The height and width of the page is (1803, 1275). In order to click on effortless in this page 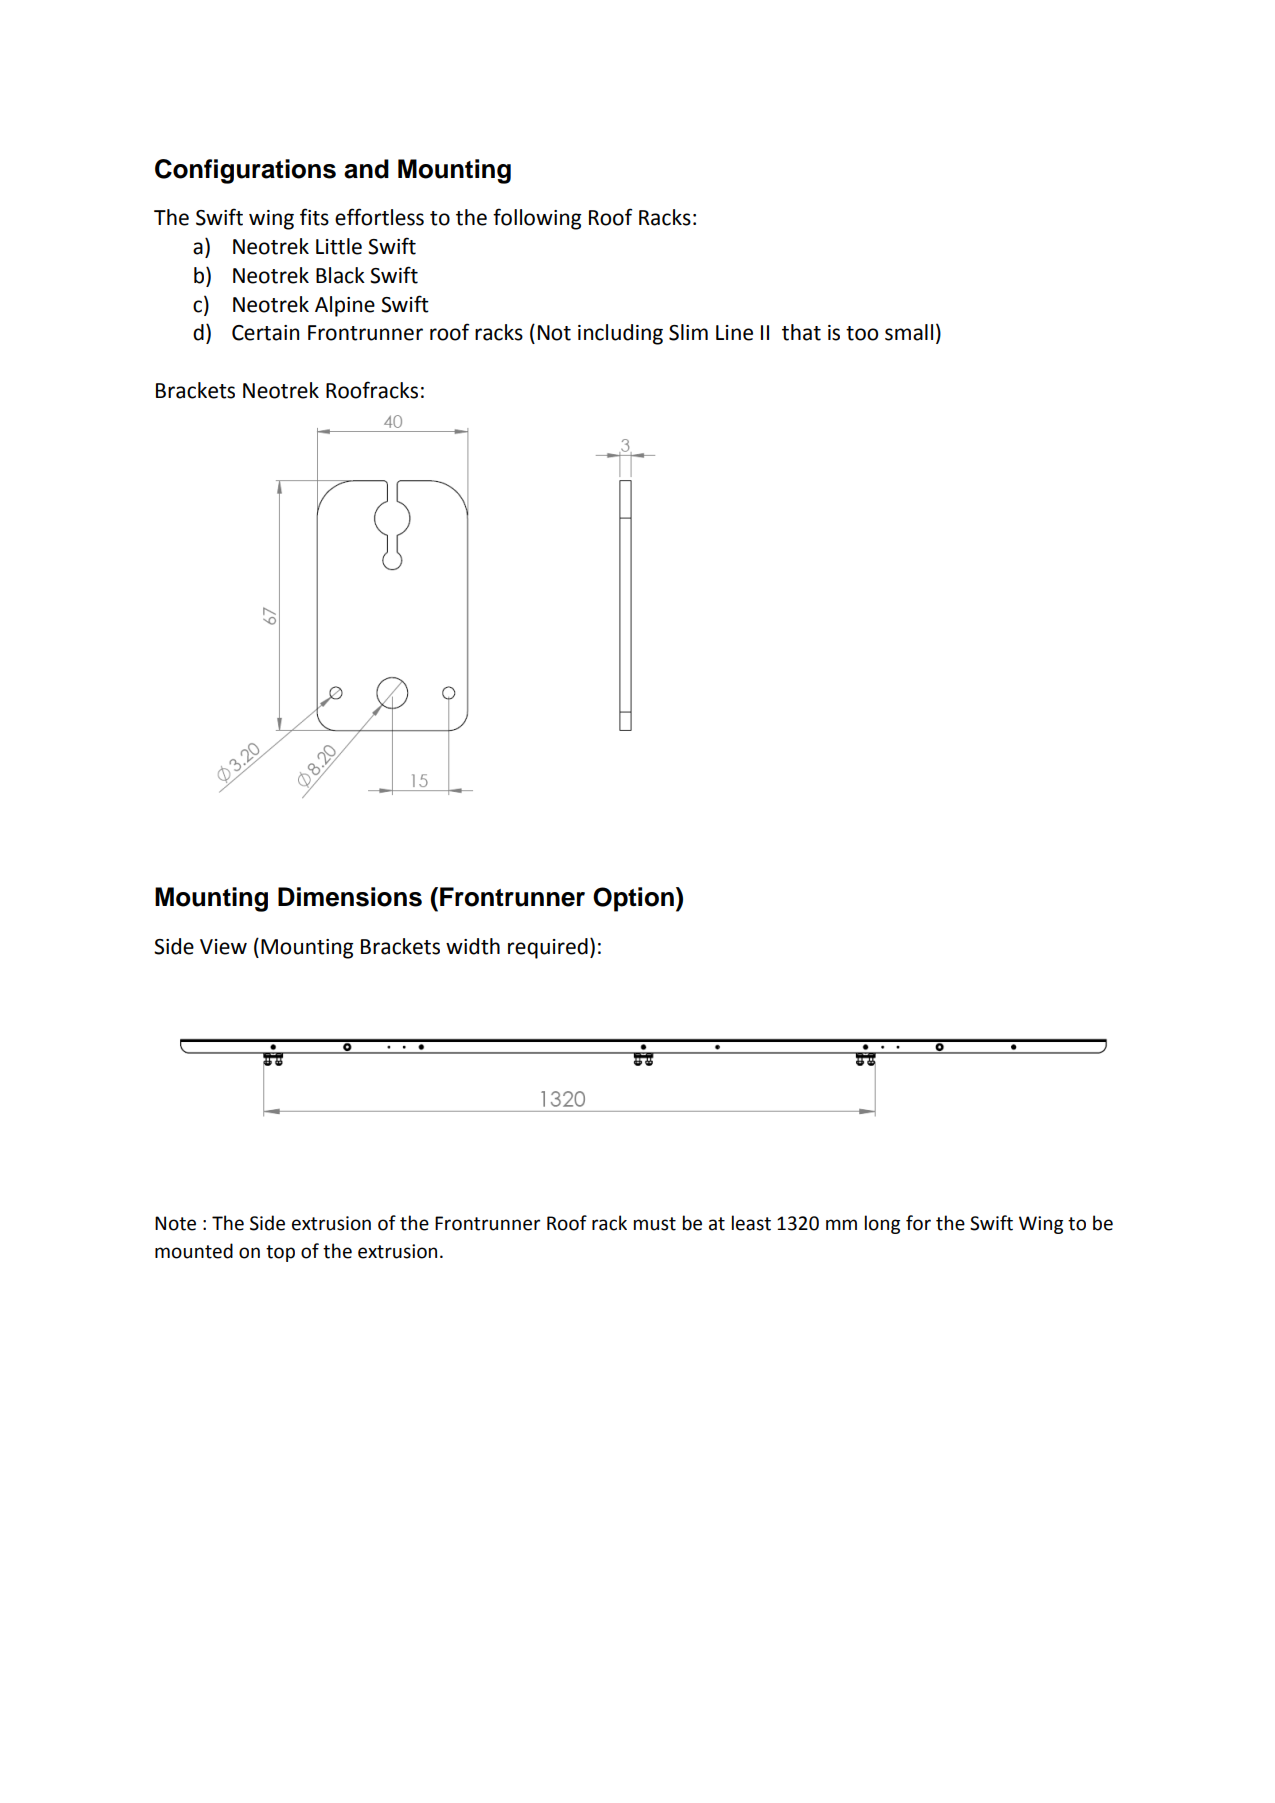, I will do `click(379, 217)`.
